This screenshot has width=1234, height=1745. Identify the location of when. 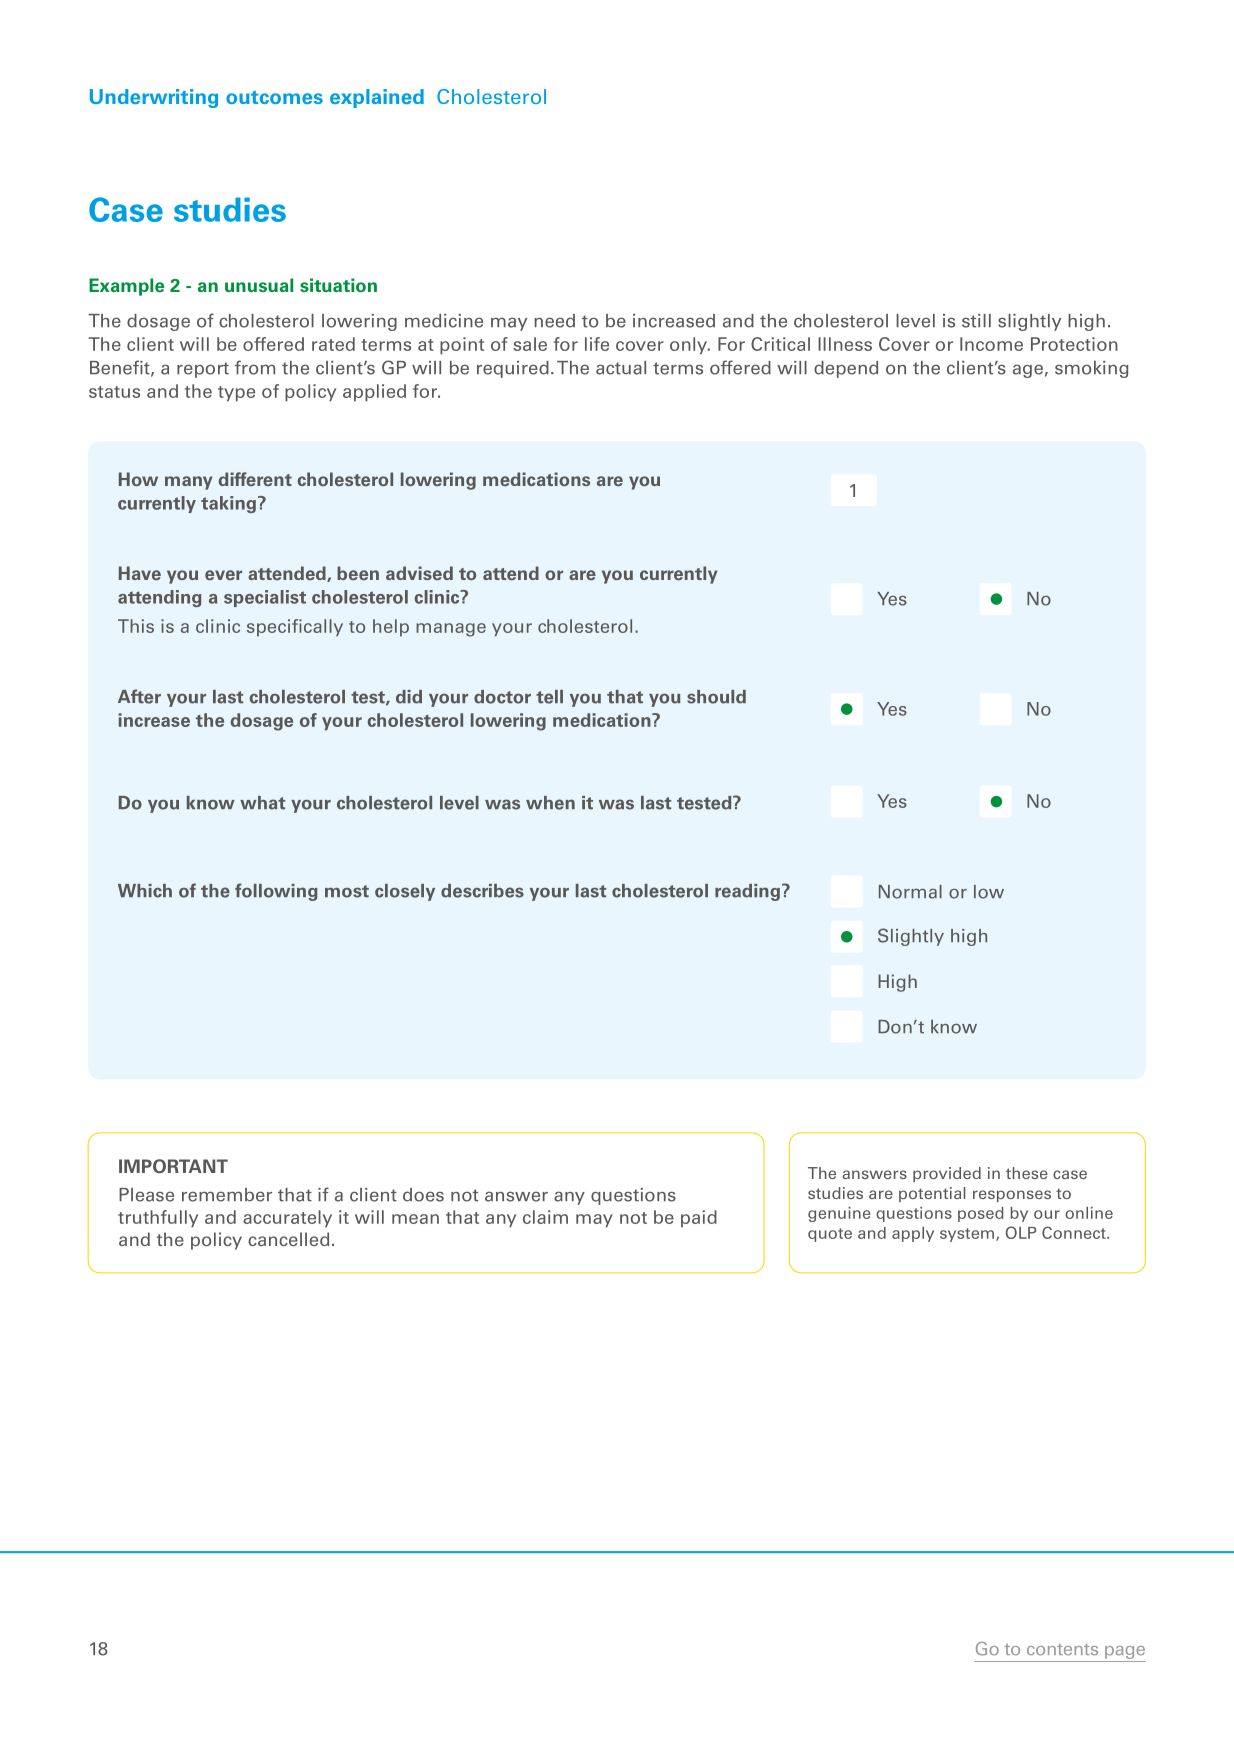
(550, 803).
